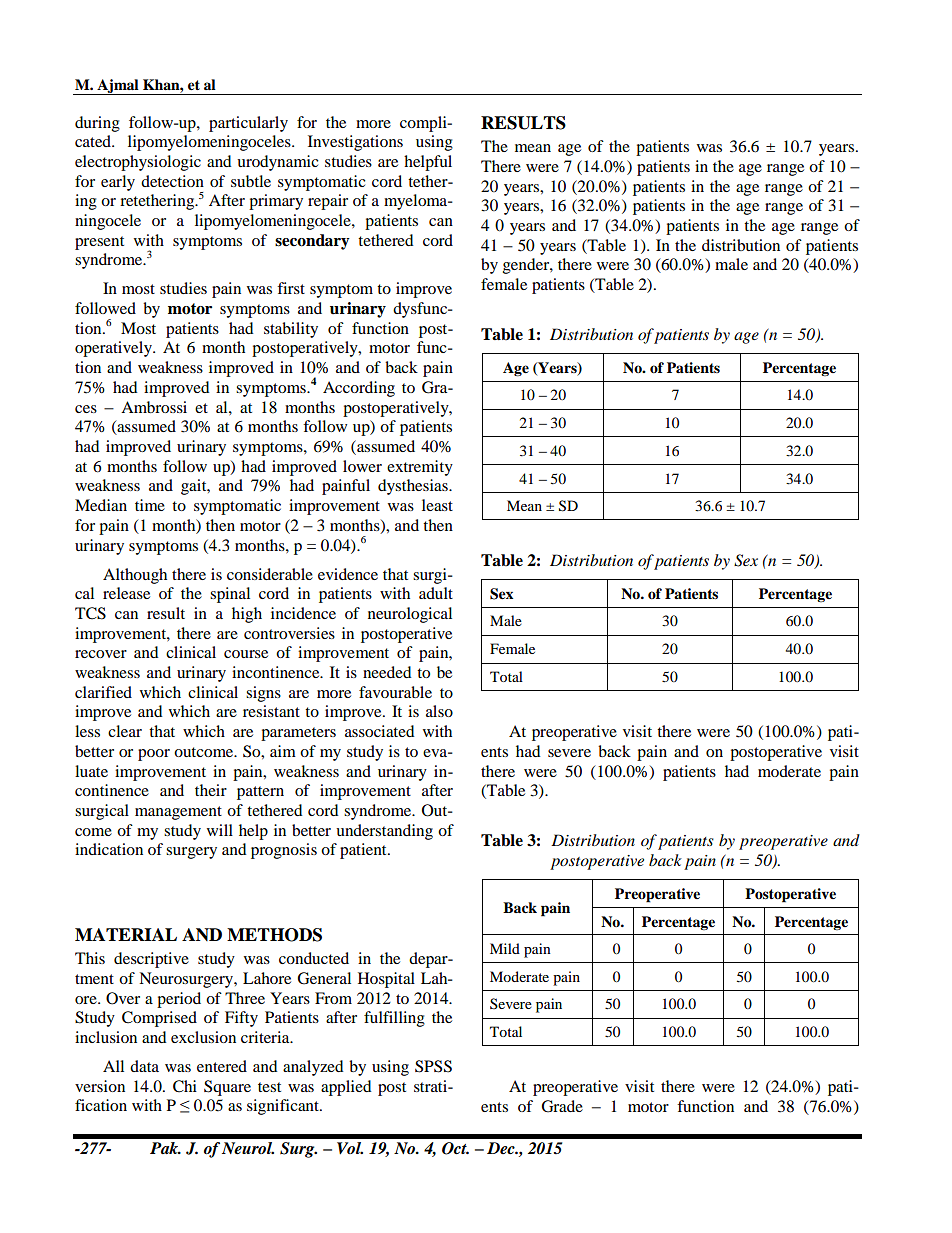  What do you see at coordinates (298, 734) in the screenshot?
I see `parameters` at bounding box center [298, 734].
